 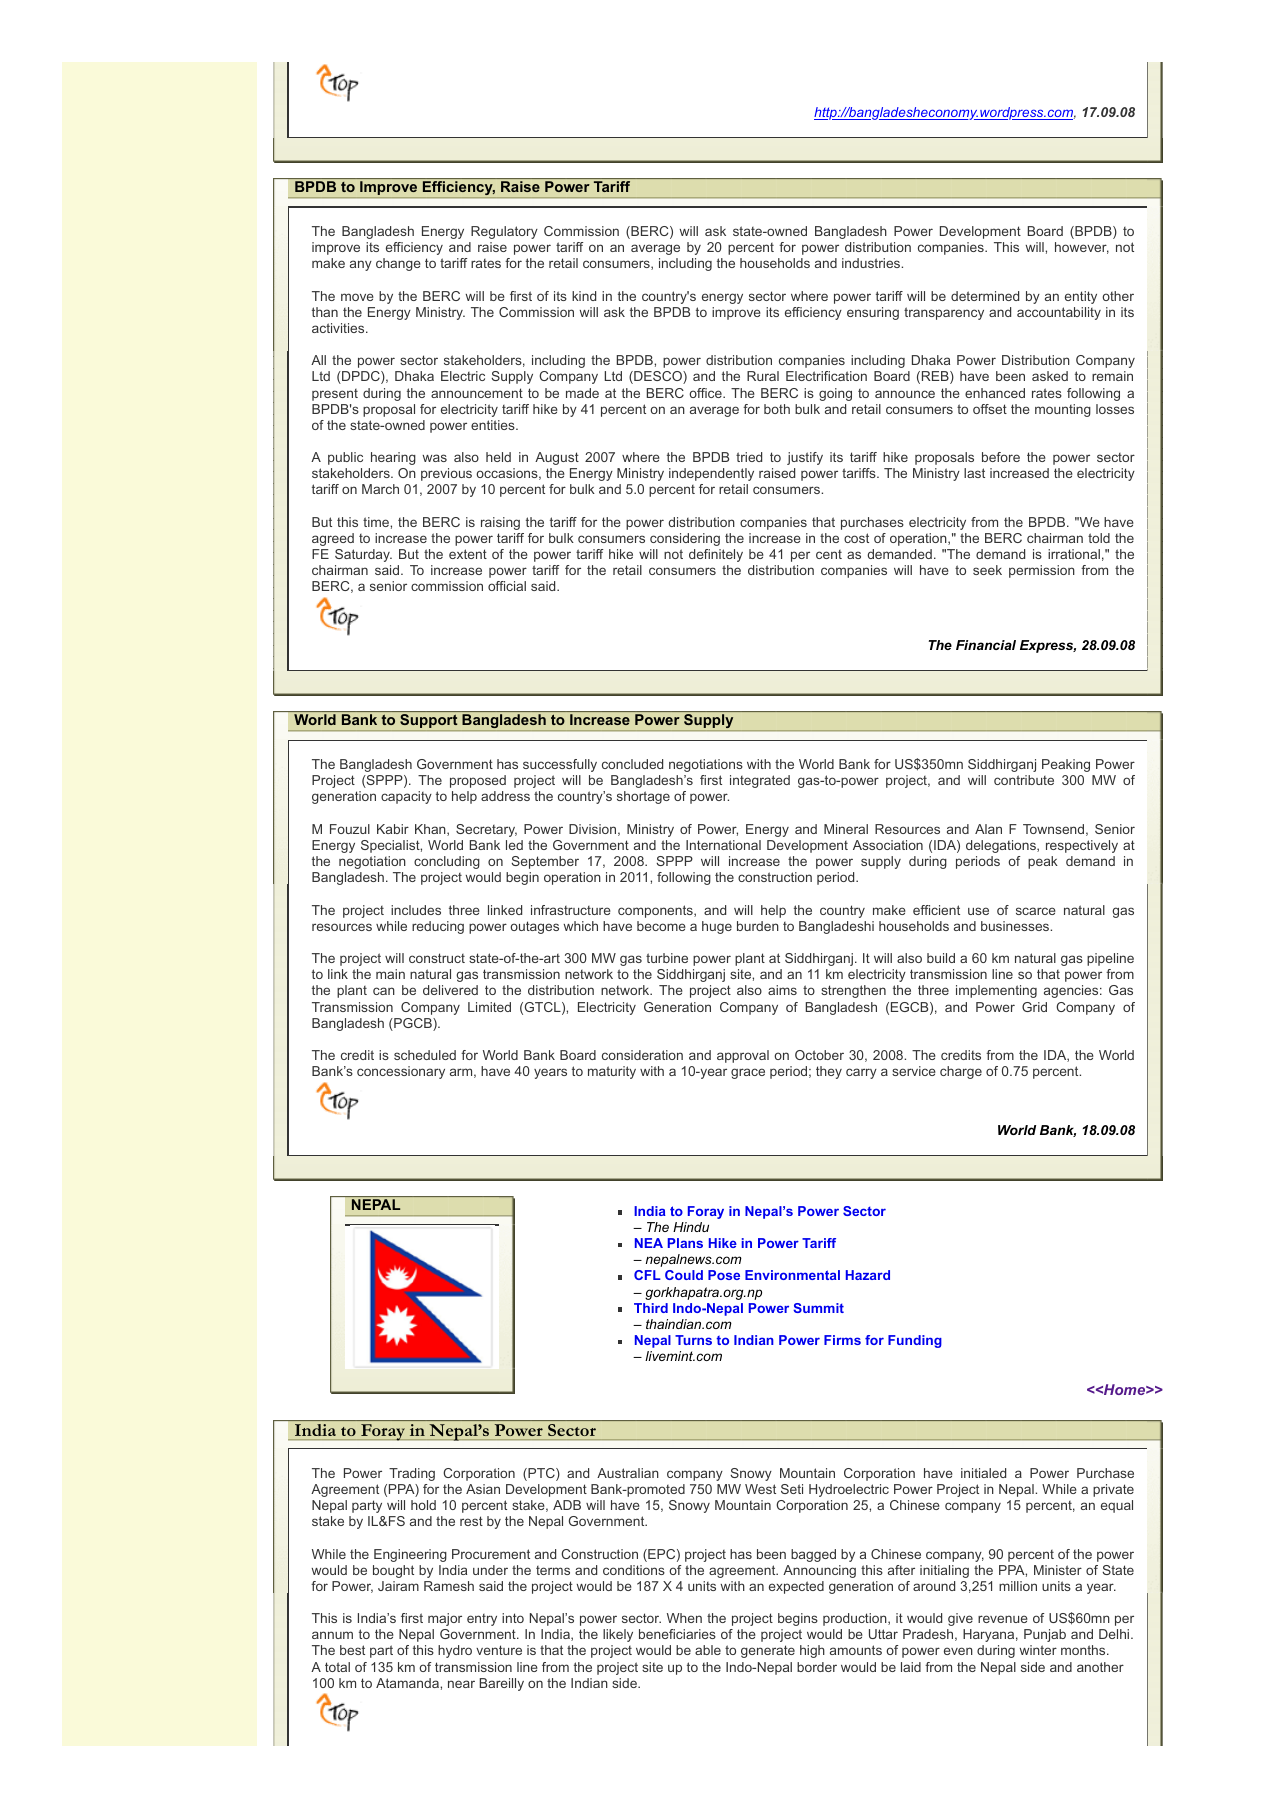 What do you see at coordinates (445, 1619) in the screenshot?
I see `major` at bounding box center [445, 1619].
